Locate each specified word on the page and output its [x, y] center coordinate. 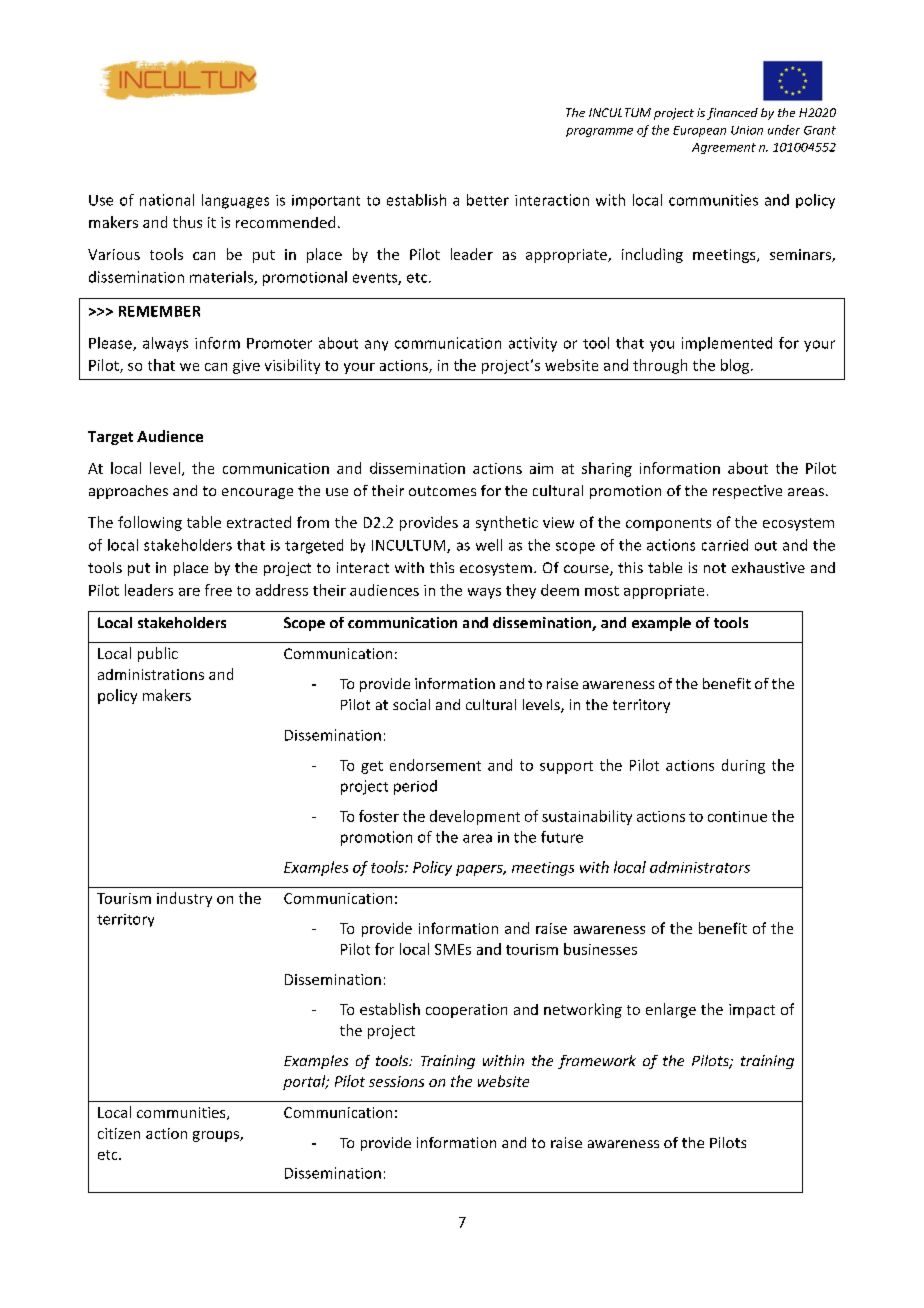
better [488, 200]
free [218, 590]
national [167, 200]
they [521, 591]
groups [217, 1136]
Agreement [724, 148]
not [715, 568]
